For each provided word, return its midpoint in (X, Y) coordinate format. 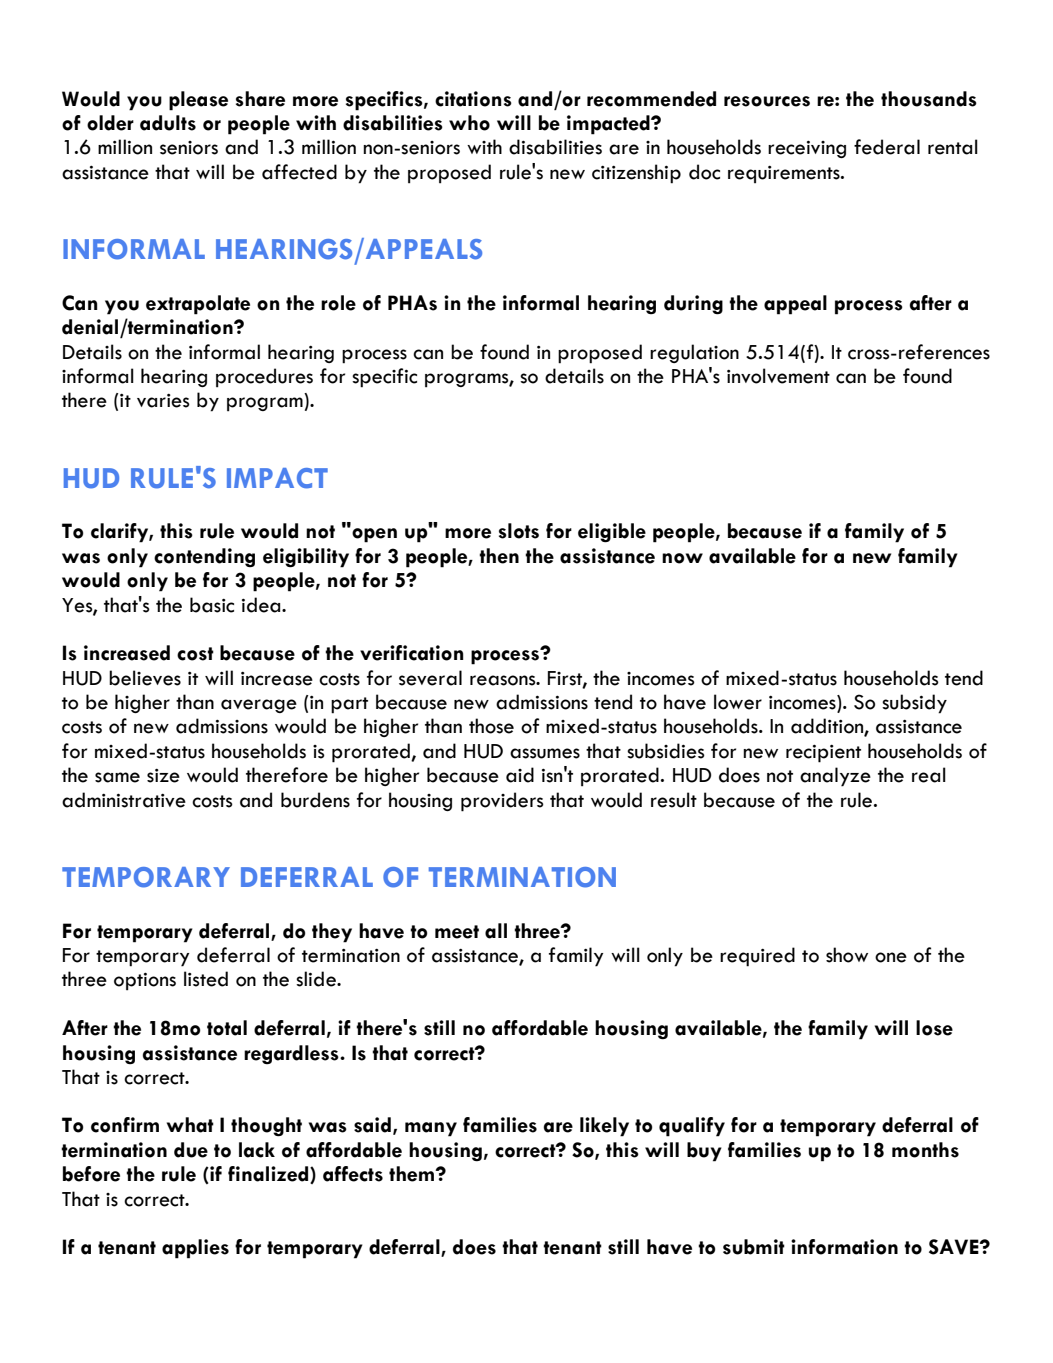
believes (145, 678)
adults (168, 123)
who (469, 123)
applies (195, 1249)
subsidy (914, 704)
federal (887, 147)
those (491, 726)
